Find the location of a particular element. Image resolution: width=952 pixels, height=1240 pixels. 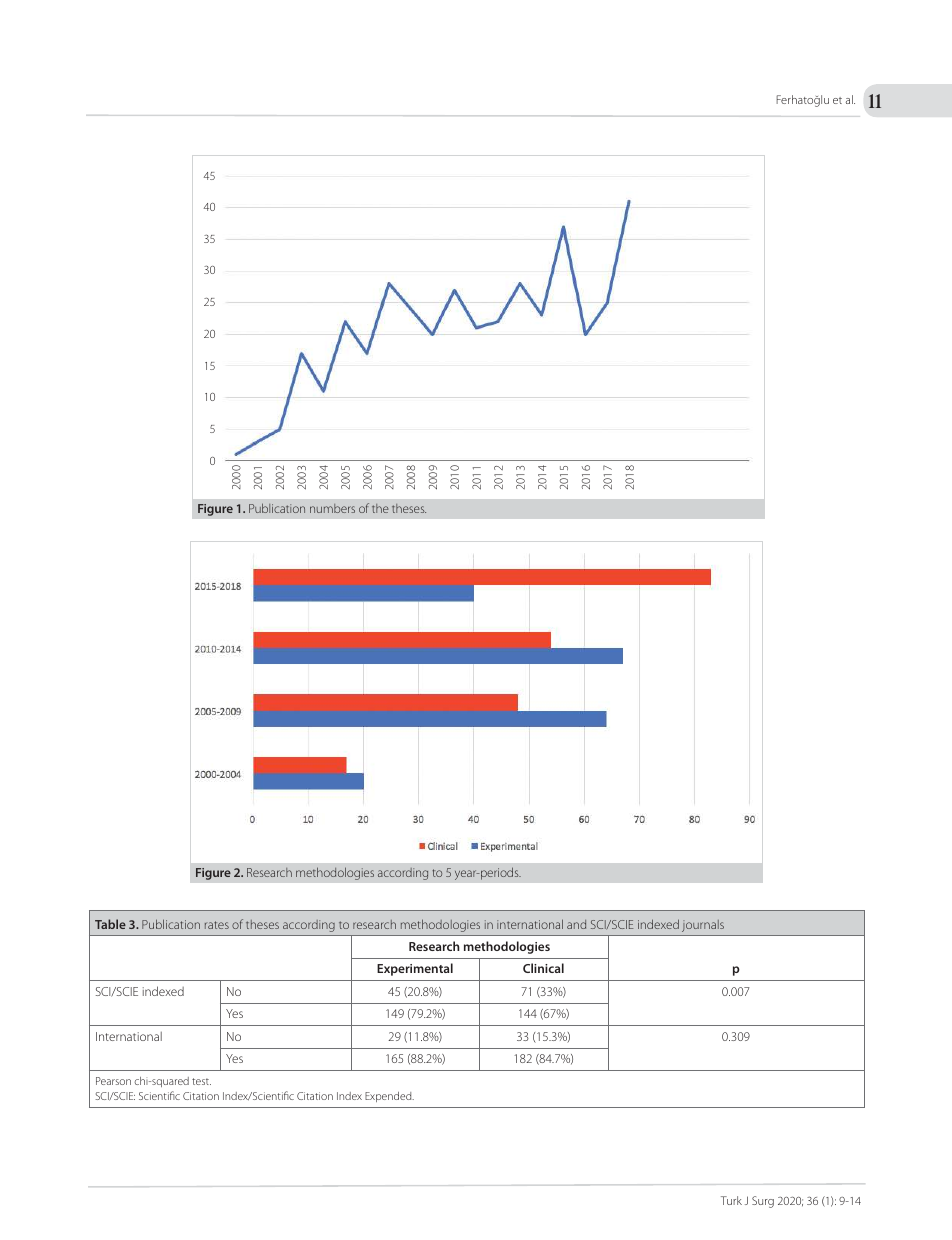

and is located at coordinates (576, 924).
